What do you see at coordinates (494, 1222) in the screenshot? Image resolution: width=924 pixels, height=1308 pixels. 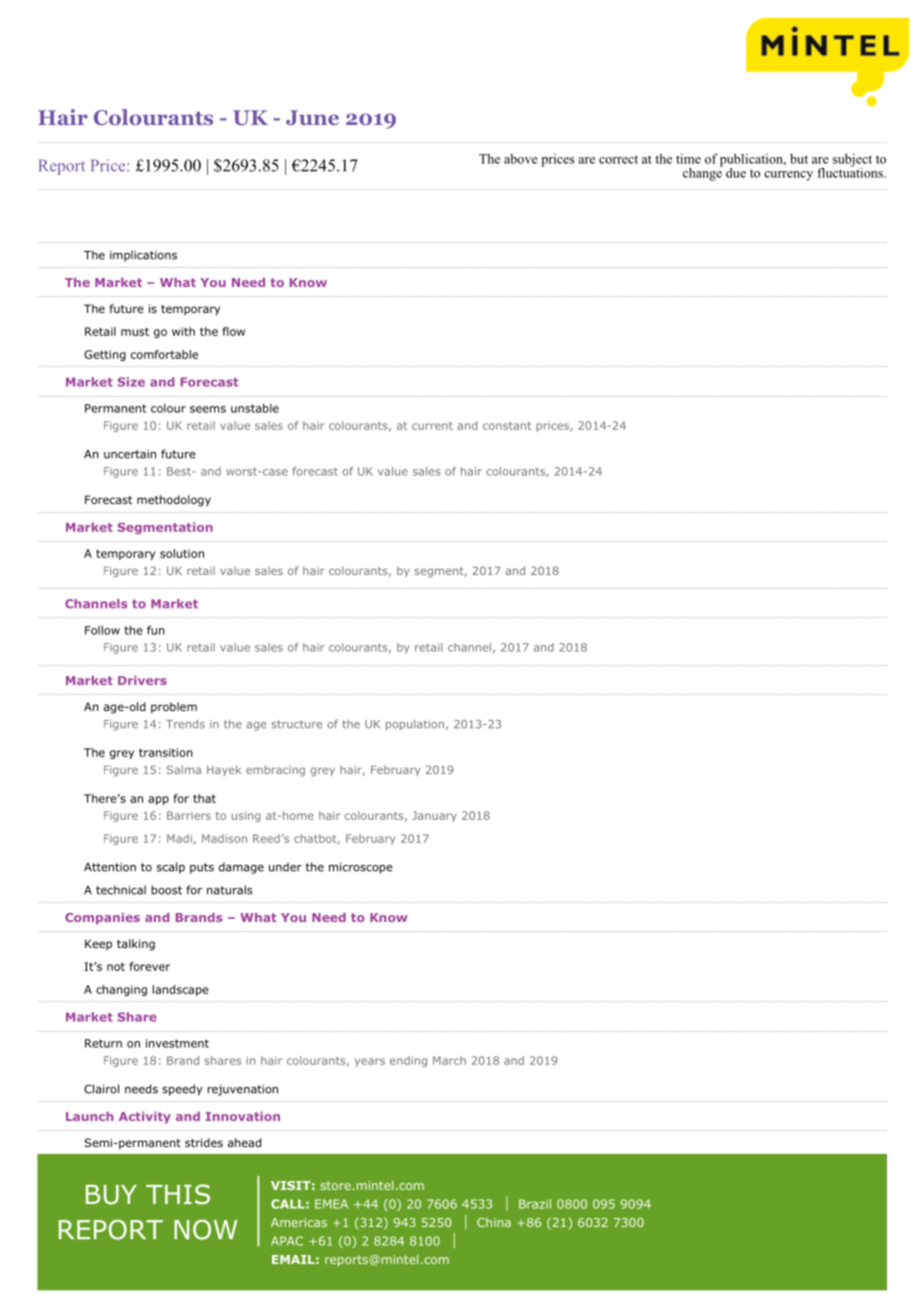 I see `China` at bounding box center [494, 1222].
